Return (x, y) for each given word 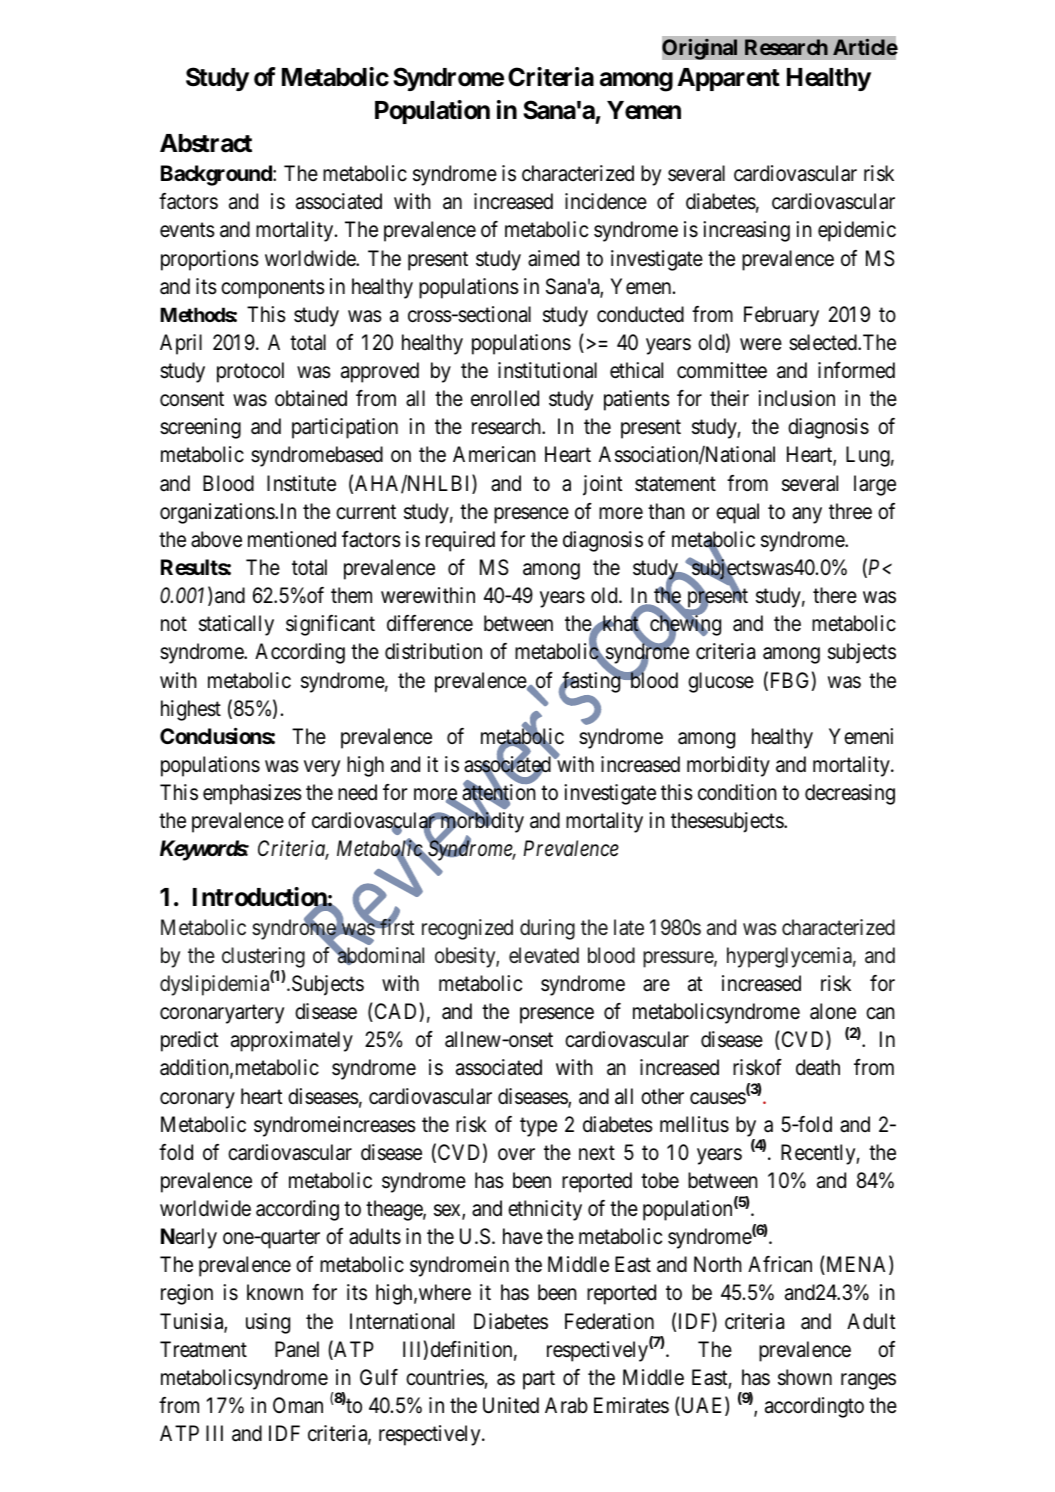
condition (737, 792)
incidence (606, 201)
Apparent (728, 79)
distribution (433, 651)
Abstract (206, 143)
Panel (297, 1349)
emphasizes (252, 794)
